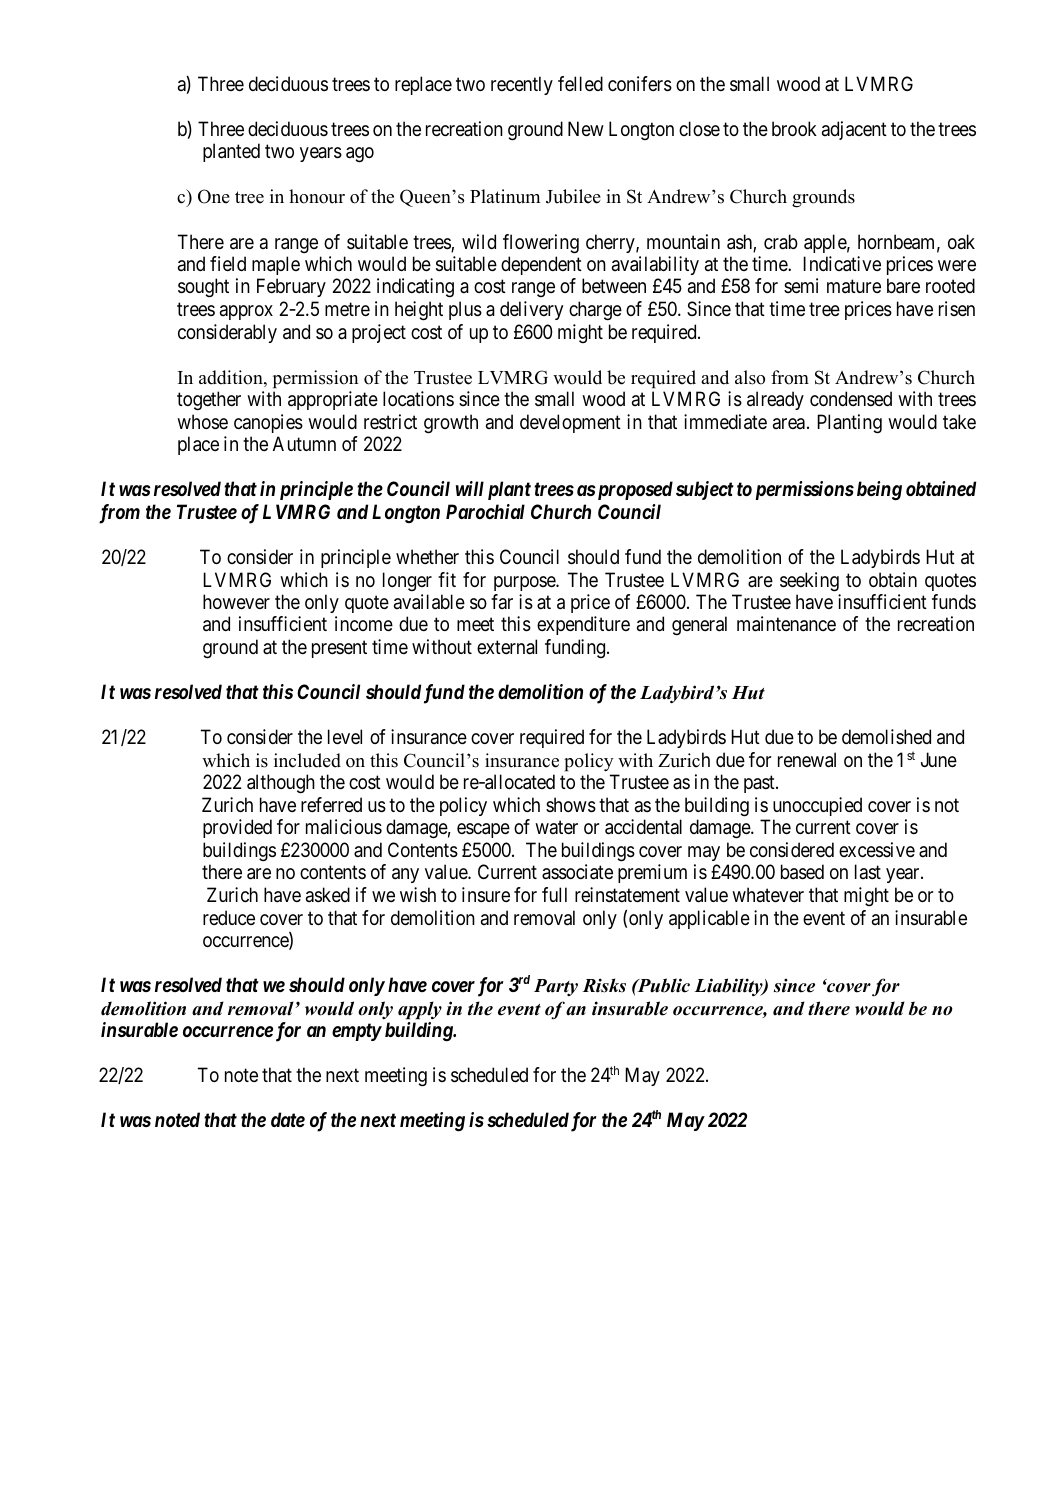  What do you see at coordinates (304, 443) in the document?
I see `Autumn` at bounding box center [304, 443].
